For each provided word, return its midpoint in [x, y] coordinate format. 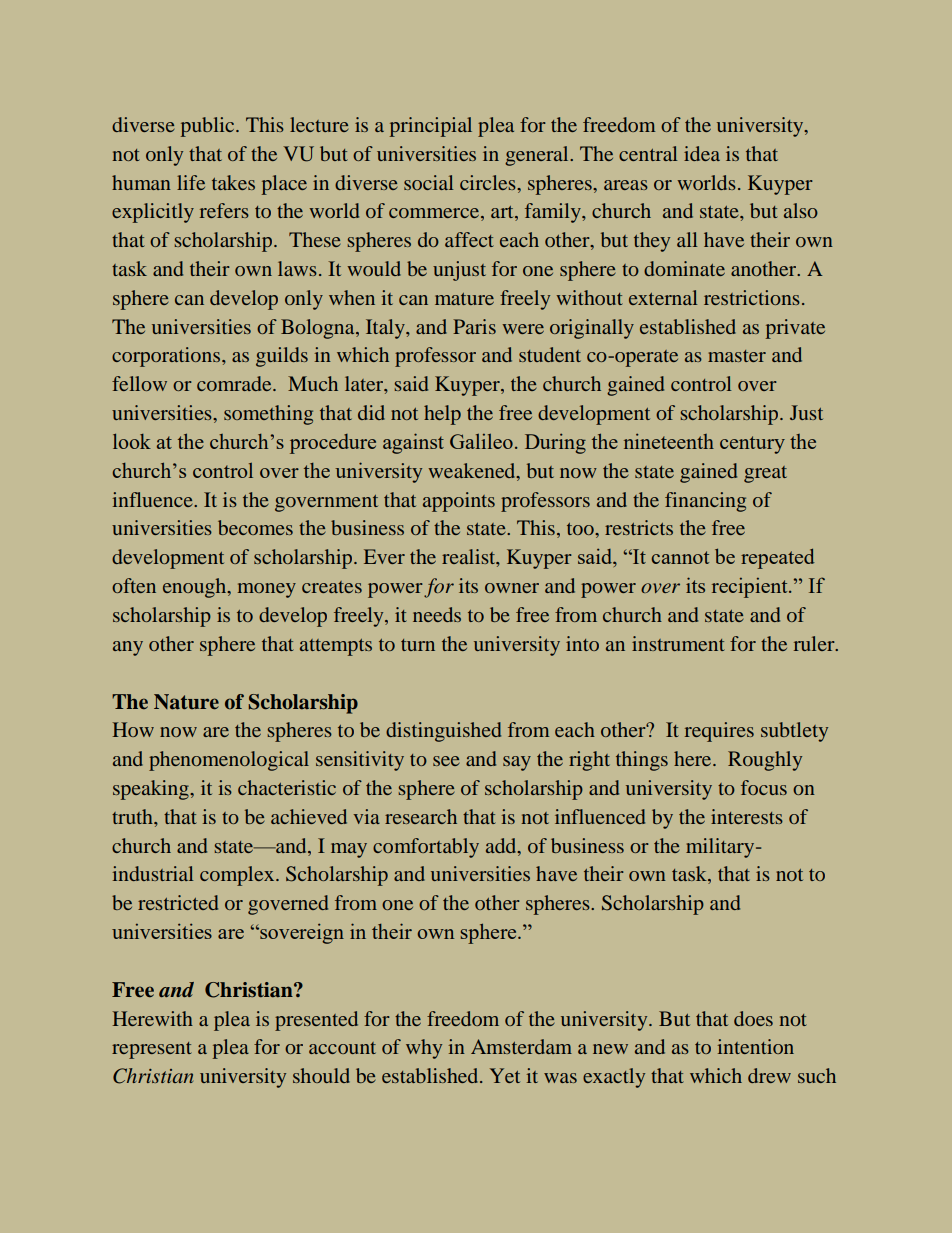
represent [152, 1050]
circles [489, 182]
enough [196, 588]
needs [437, 614]
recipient [751, 588]
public [209, 127]
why [424, 1049]
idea [702, 153]
